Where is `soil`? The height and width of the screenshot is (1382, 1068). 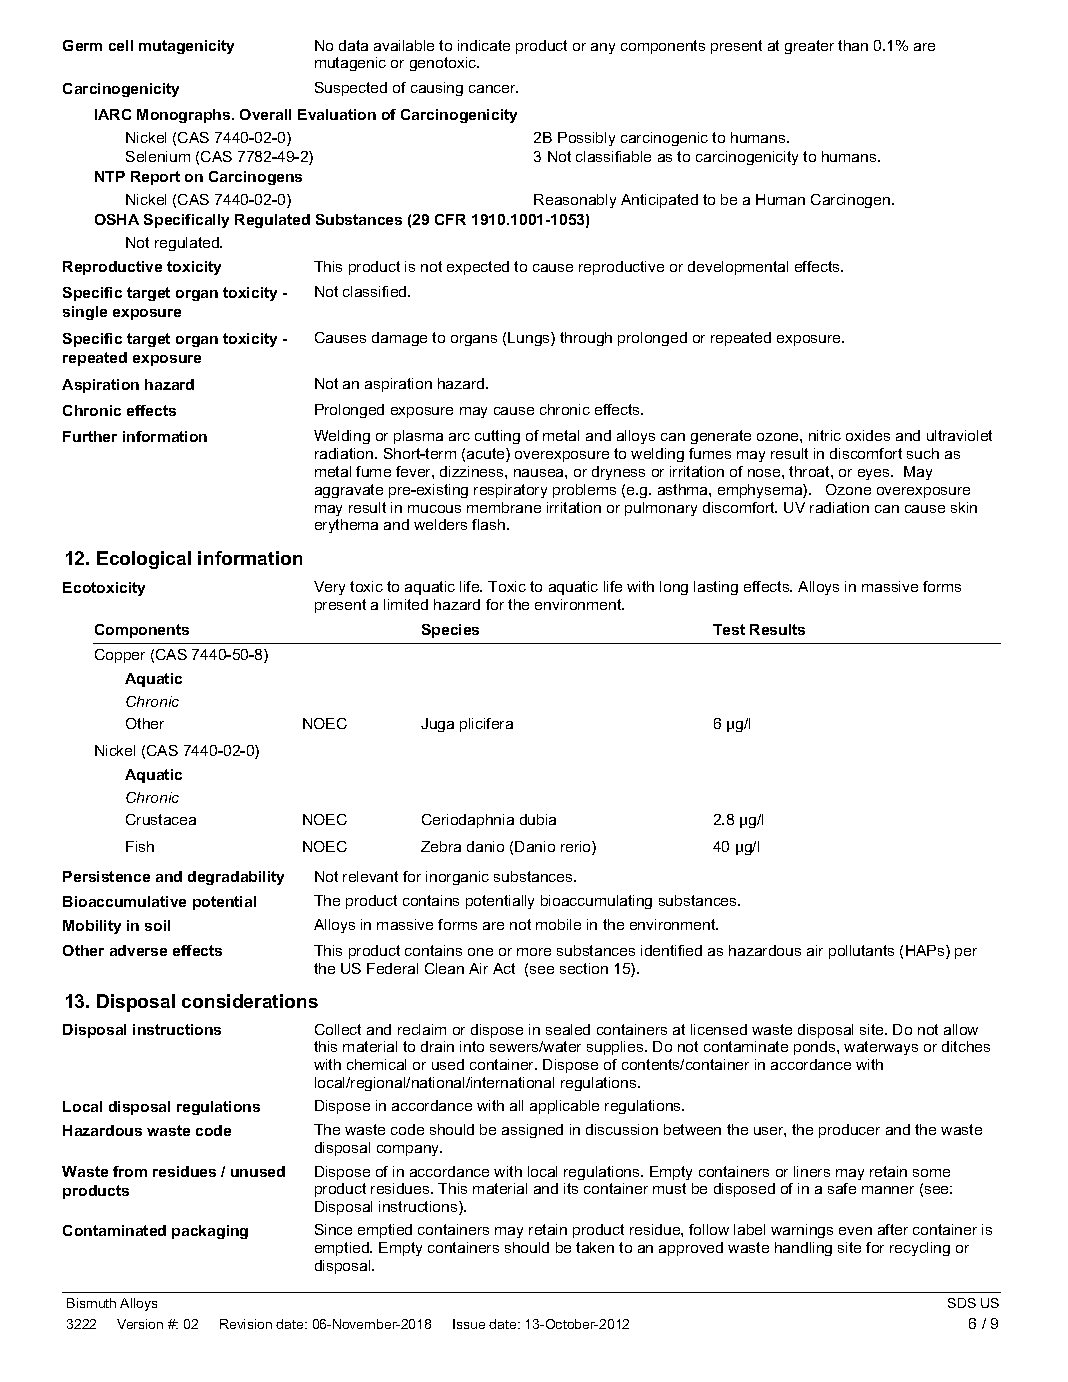
soil is located at coordinates (157, 925).
